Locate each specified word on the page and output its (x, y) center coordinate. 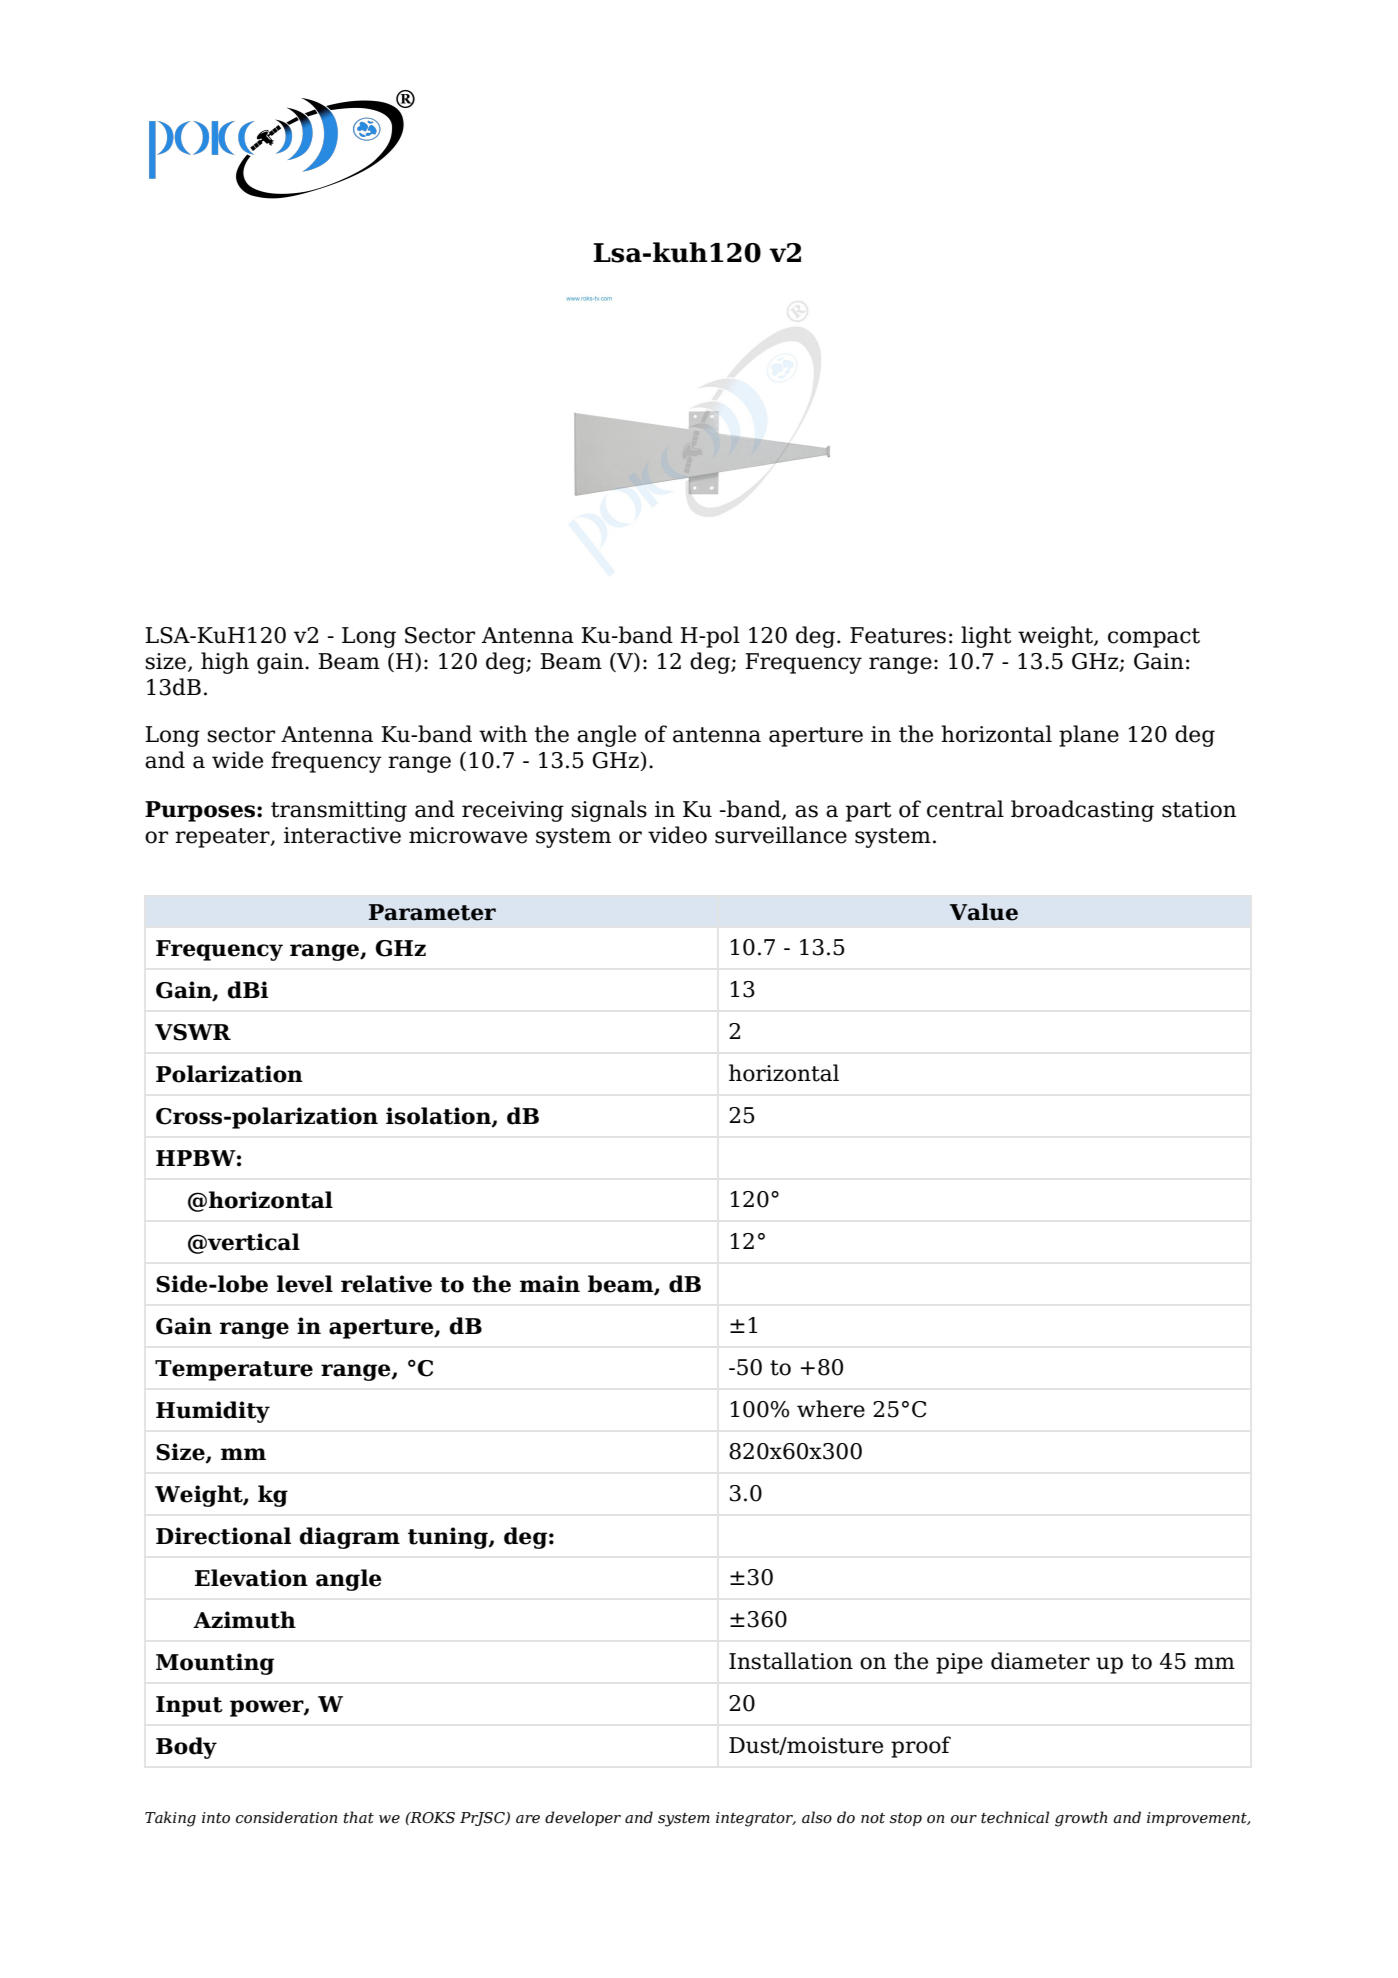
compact (1154, 638)
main (550, 1284)
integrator (756, 1819)
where (831, 1409)
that (359, 1817)
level (305, 1284)
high (225, 663)
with (503, 734)
